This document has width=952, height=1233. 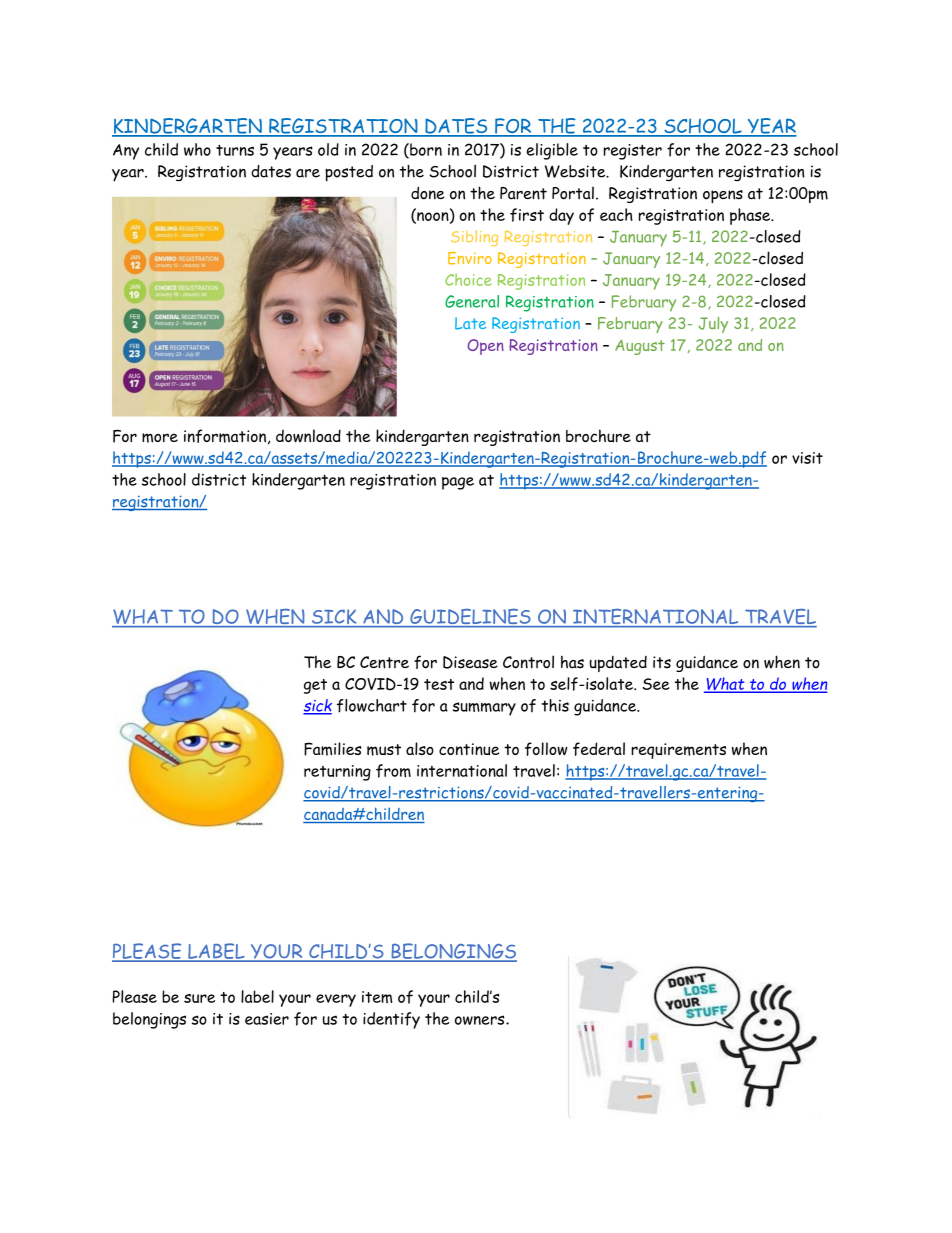 What do you see at coordinates (197, 149) in the document?
I see `who` at bounding box center [197, 149].
